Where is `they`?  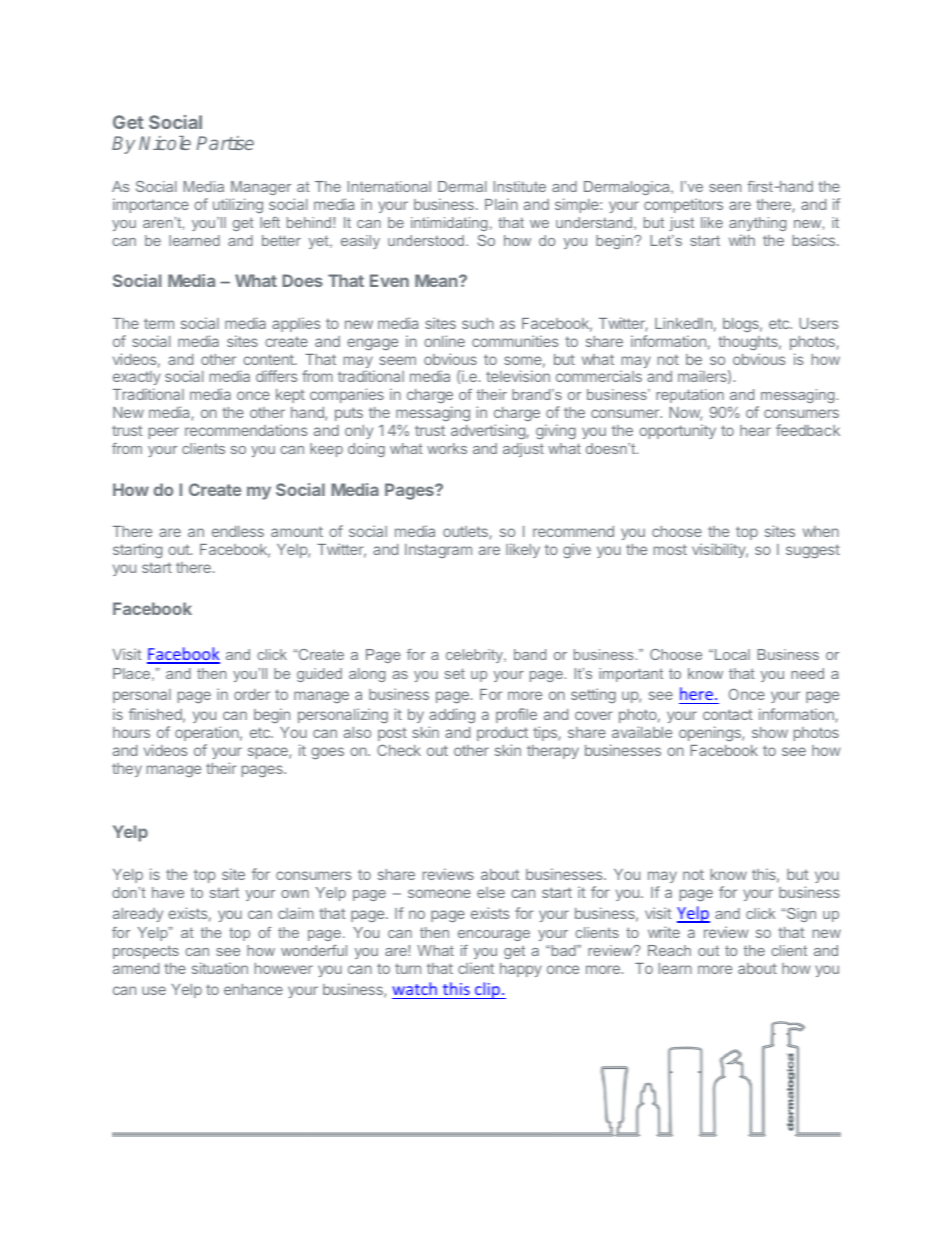 they is located at coordinates (127, 770).
